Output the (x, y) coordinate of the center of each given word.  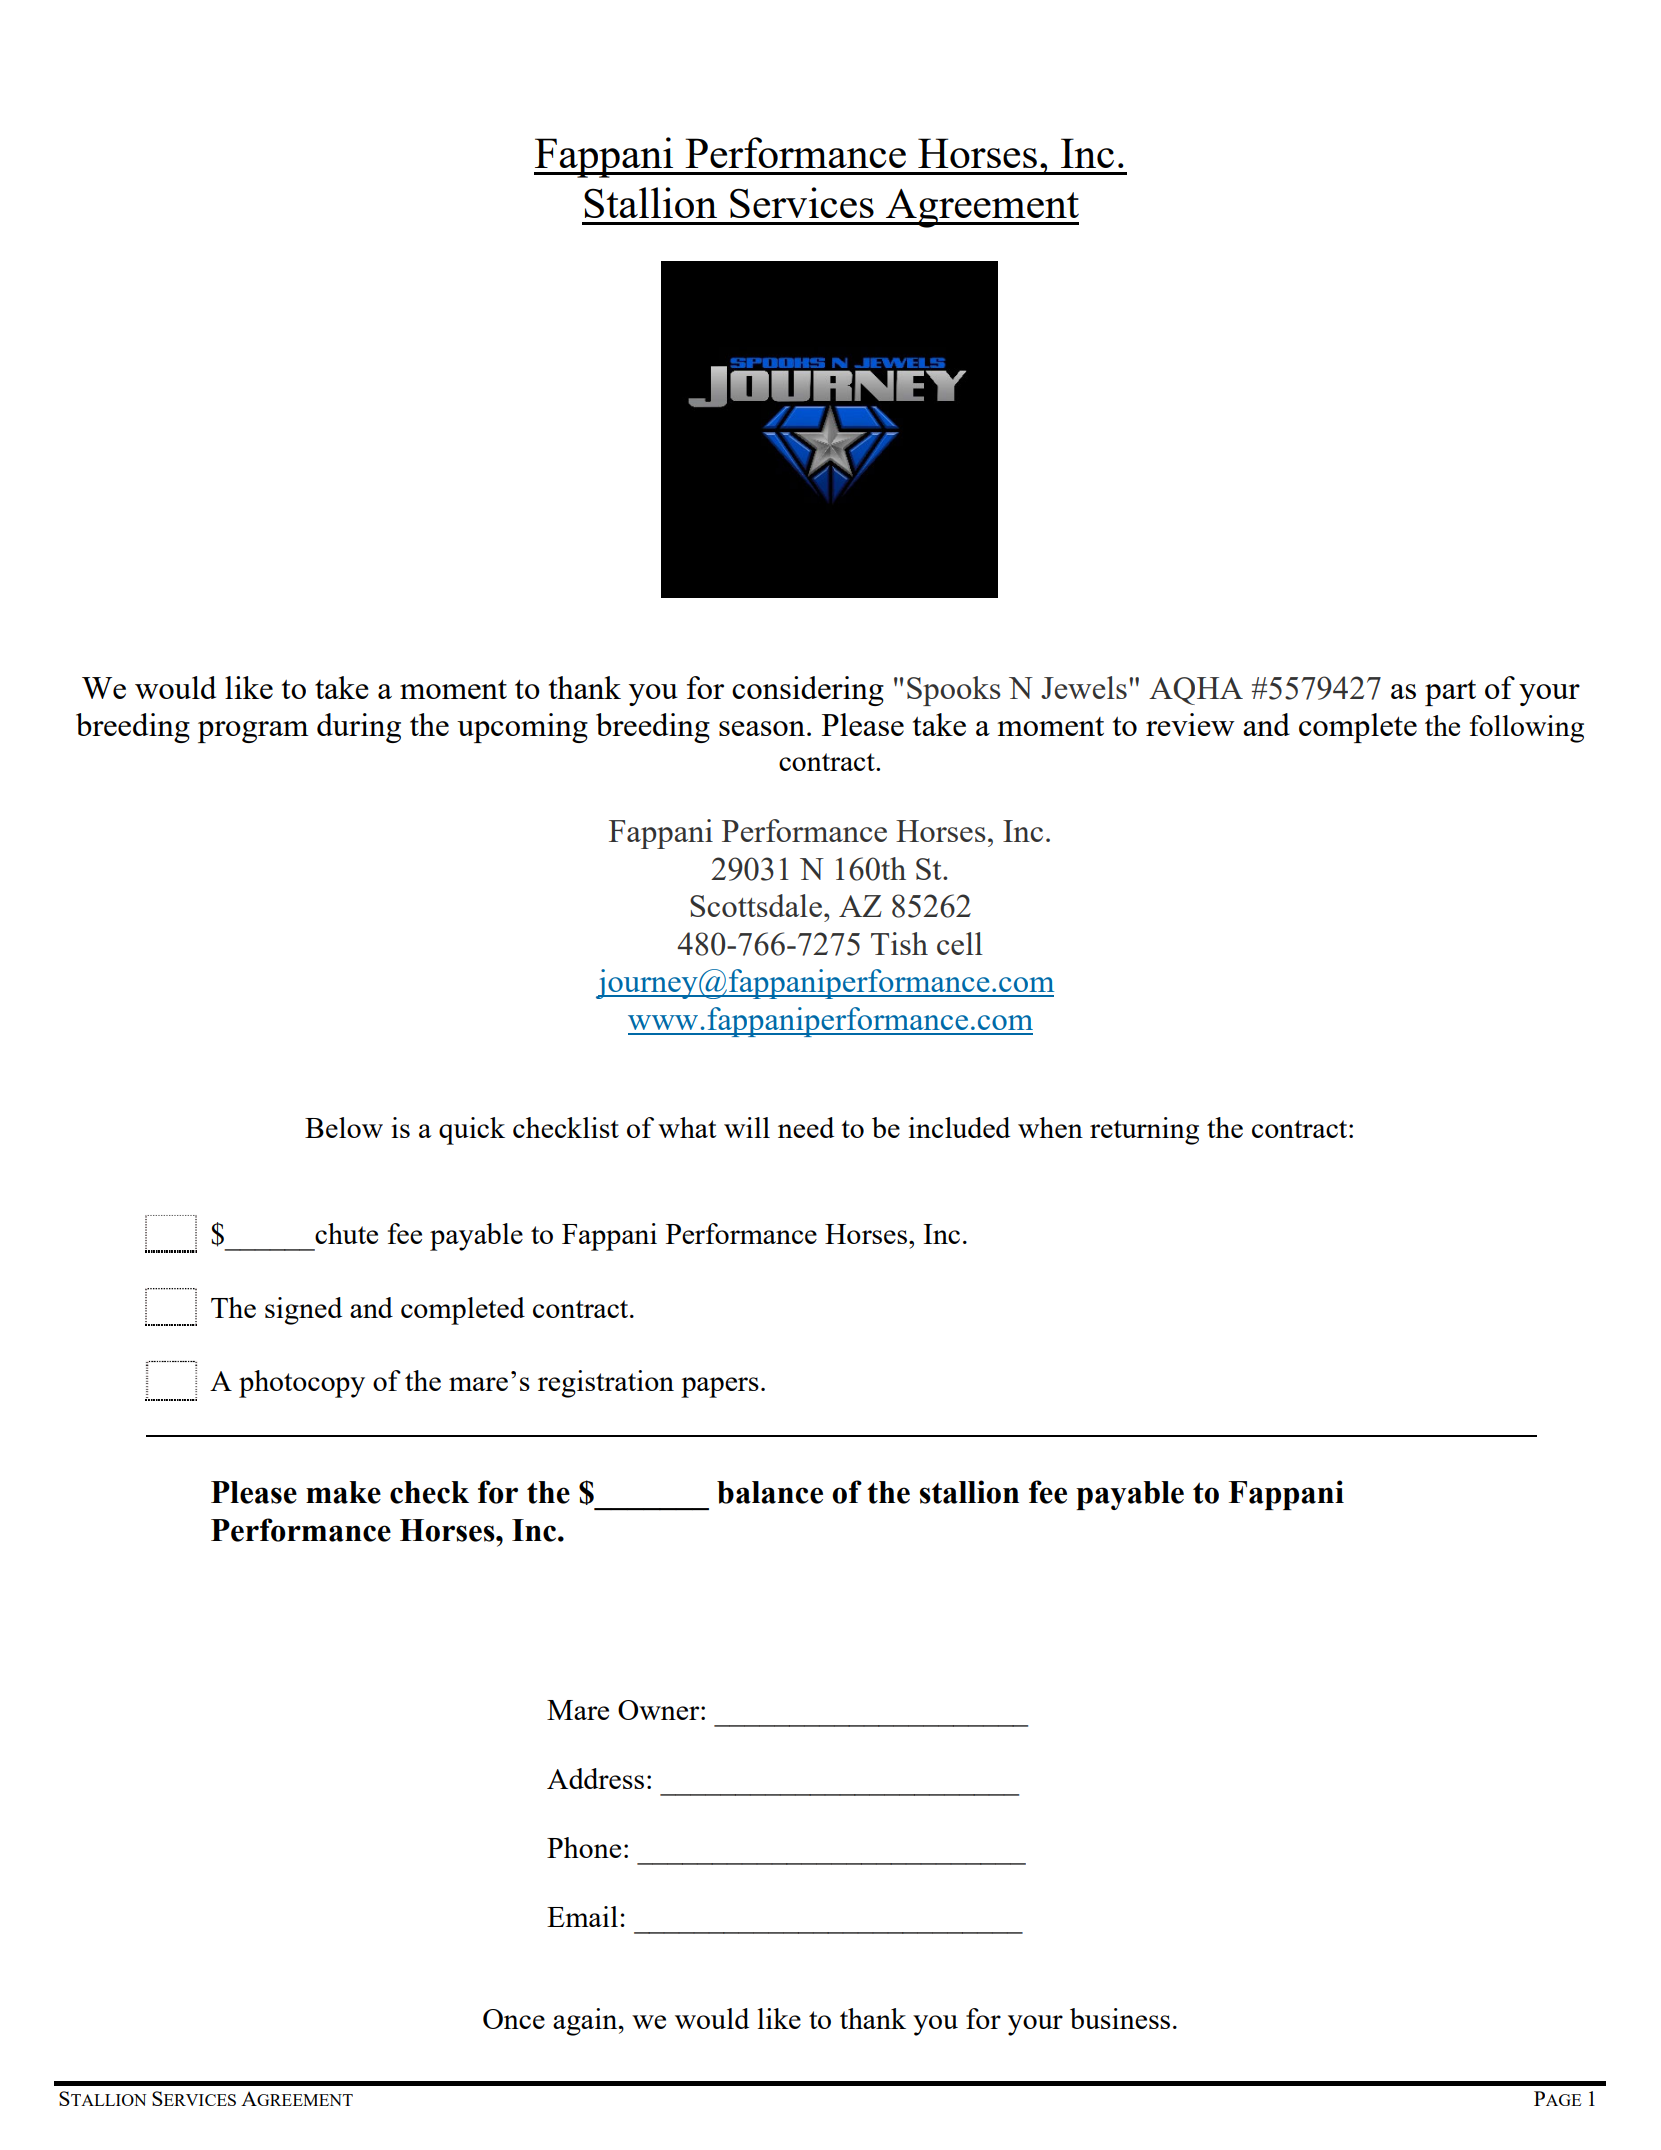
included (959, 1127)
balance (770, 1492)
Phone (584, 1847)
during (359, 728)
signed (303, 1311)
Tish (899, 943)
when (1050, 1127)
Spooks (954, 691)
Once (514, 2019)
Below (344, 1127)
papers (720, 1387)
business (1120, 2018)
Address (595, 1778)
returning (1144, 1131)
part (1450, 693)
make (343, 1492)
